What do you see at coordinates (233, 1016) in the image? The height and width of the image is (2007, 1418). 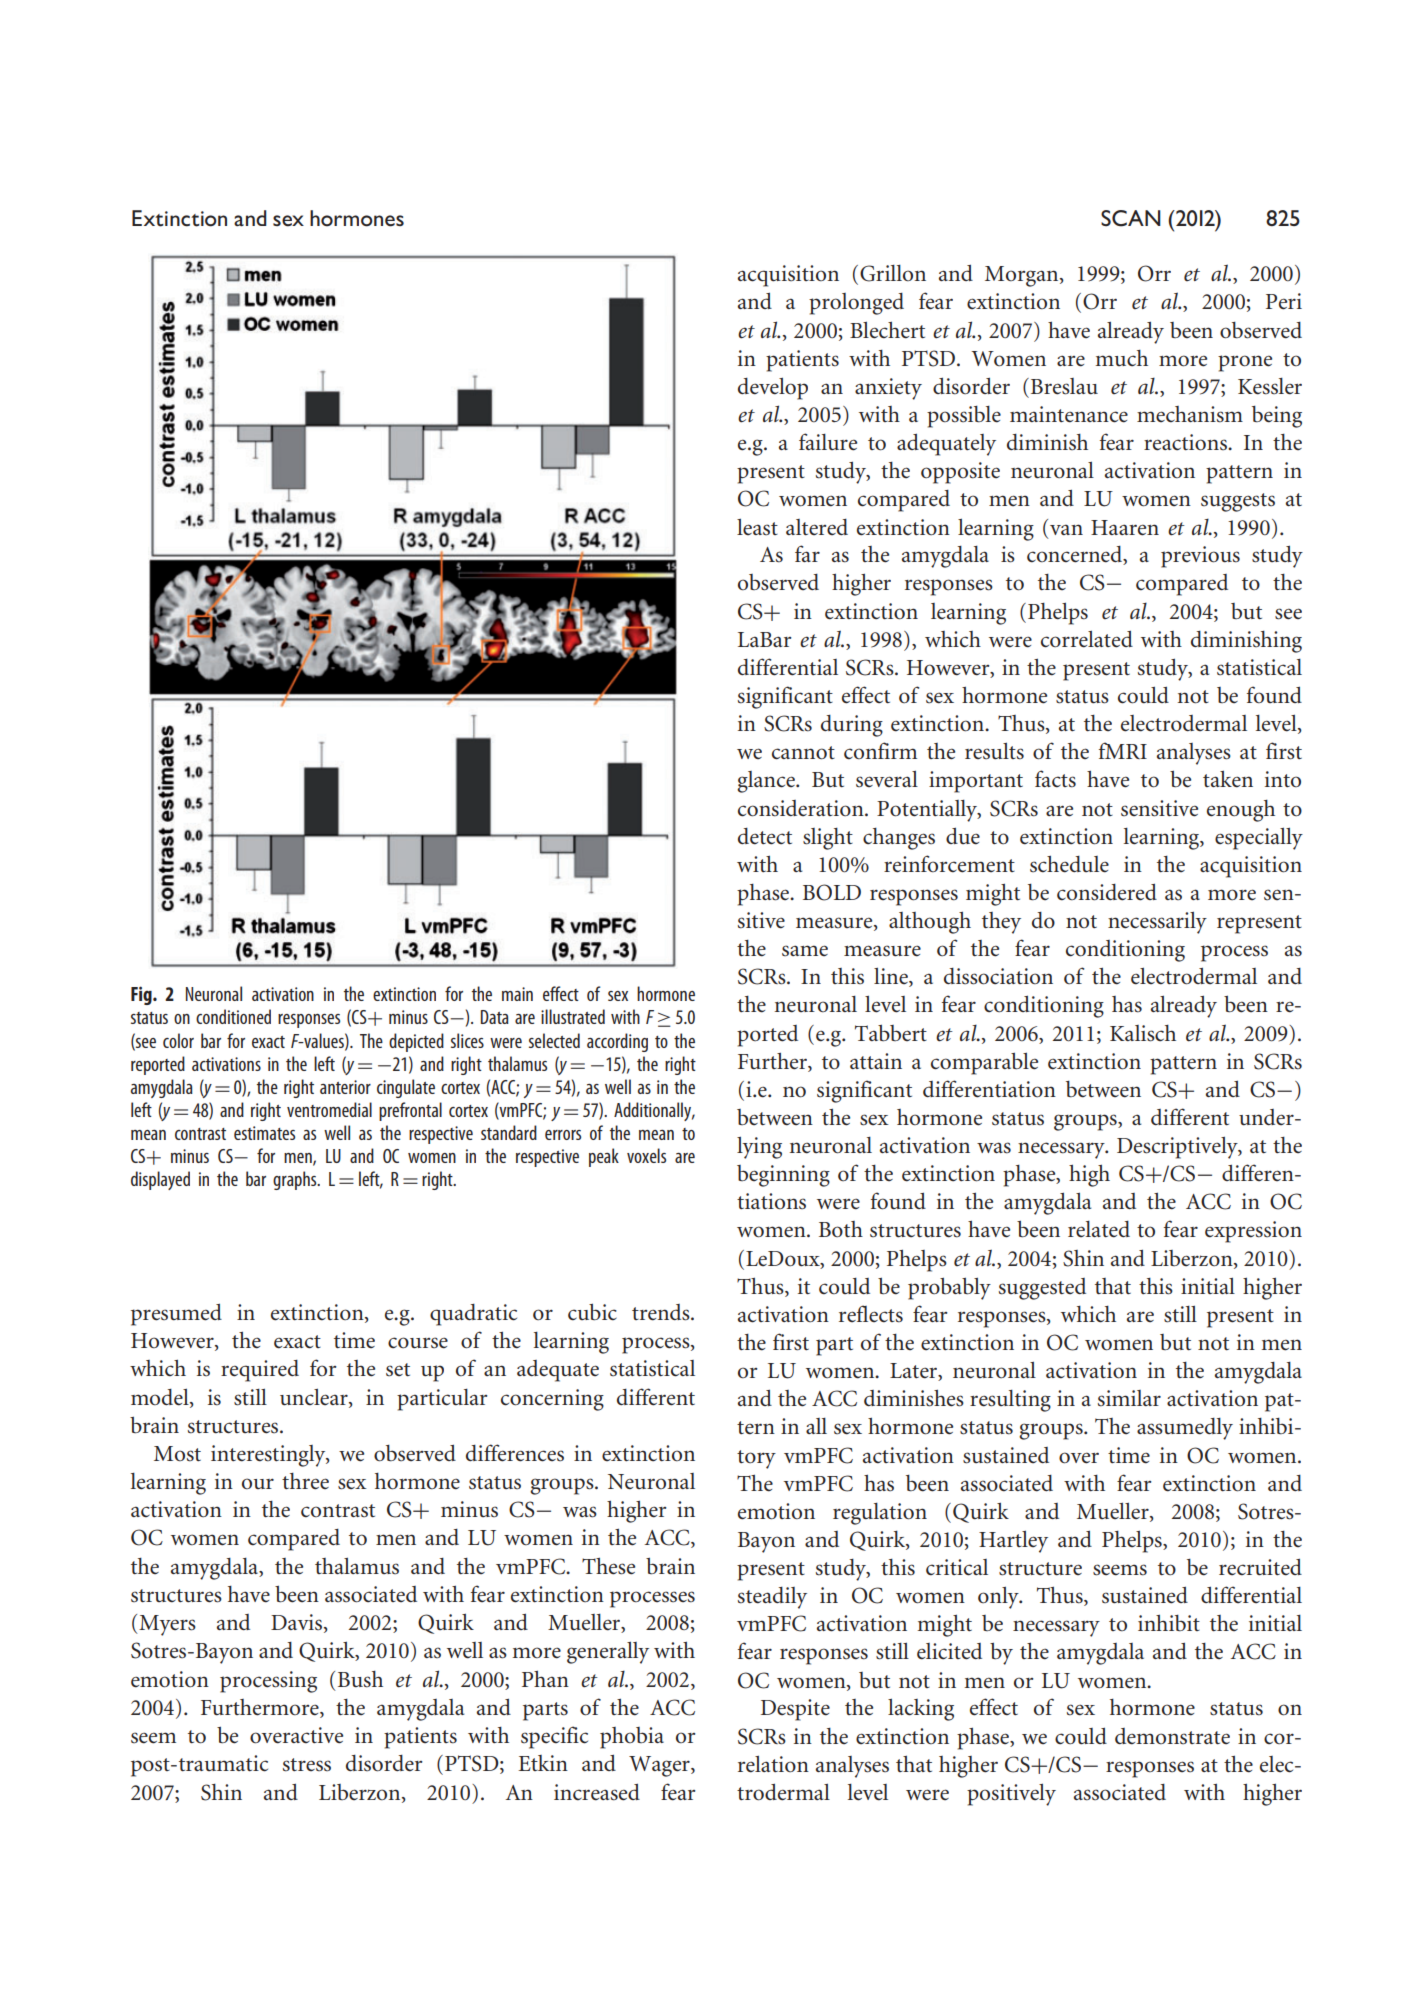 I see `conditioned` at bounding box center [233, 1016].
